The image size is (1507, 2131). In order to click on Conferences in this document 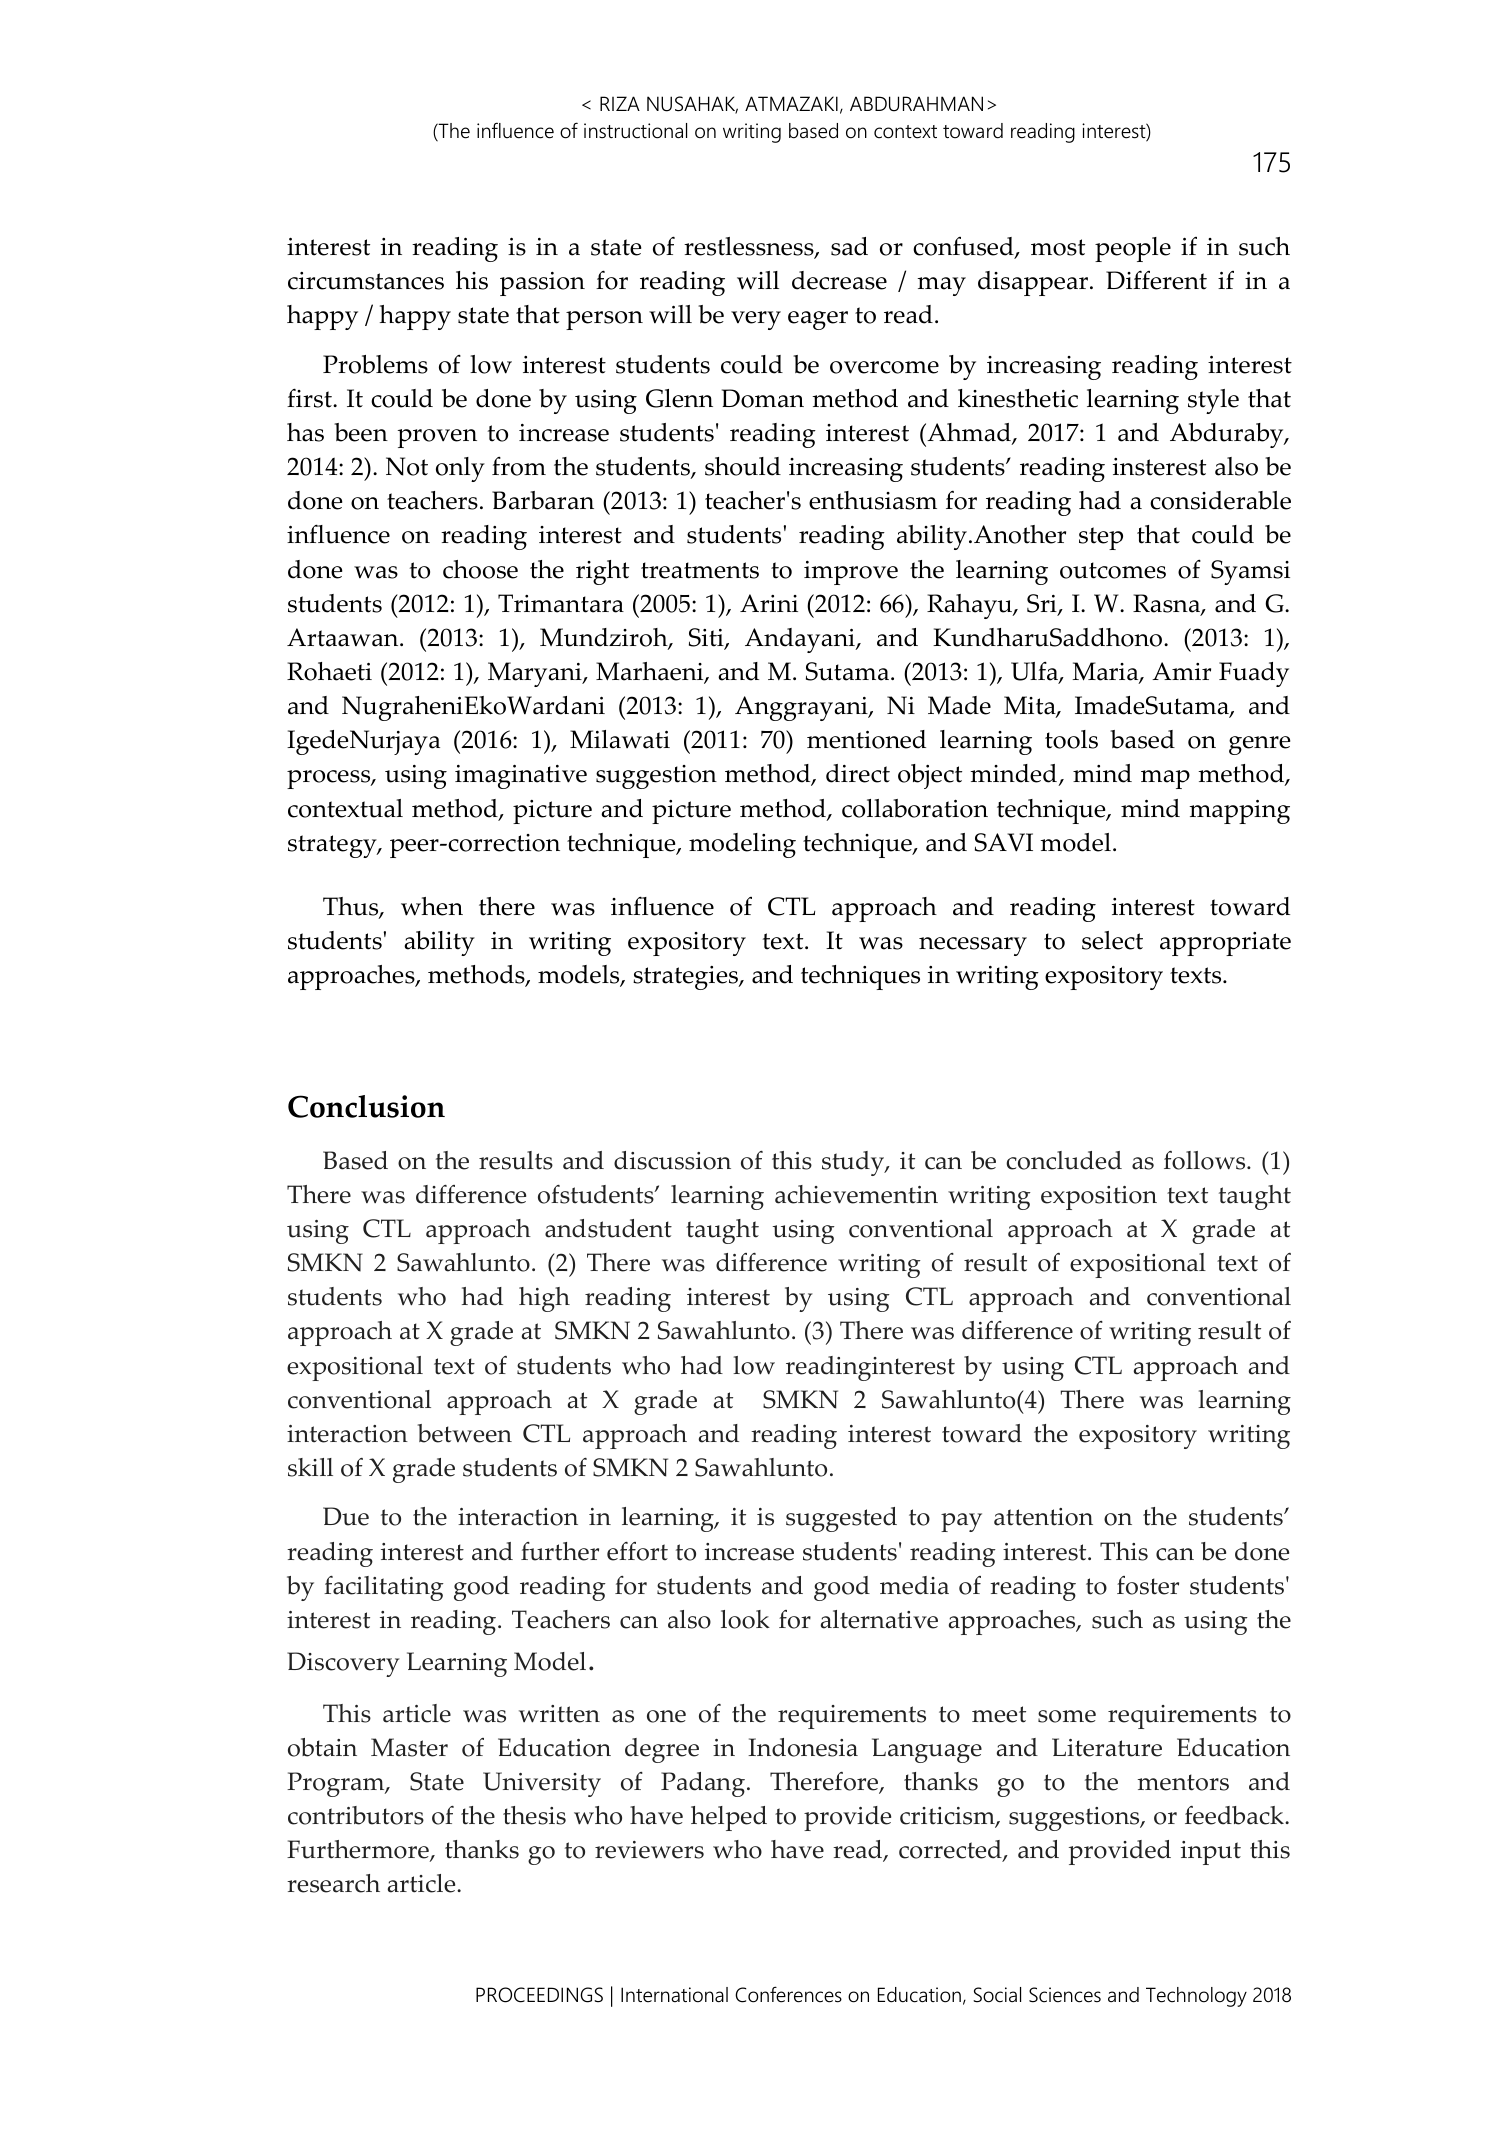, I will do `click(788, 1994)`.
